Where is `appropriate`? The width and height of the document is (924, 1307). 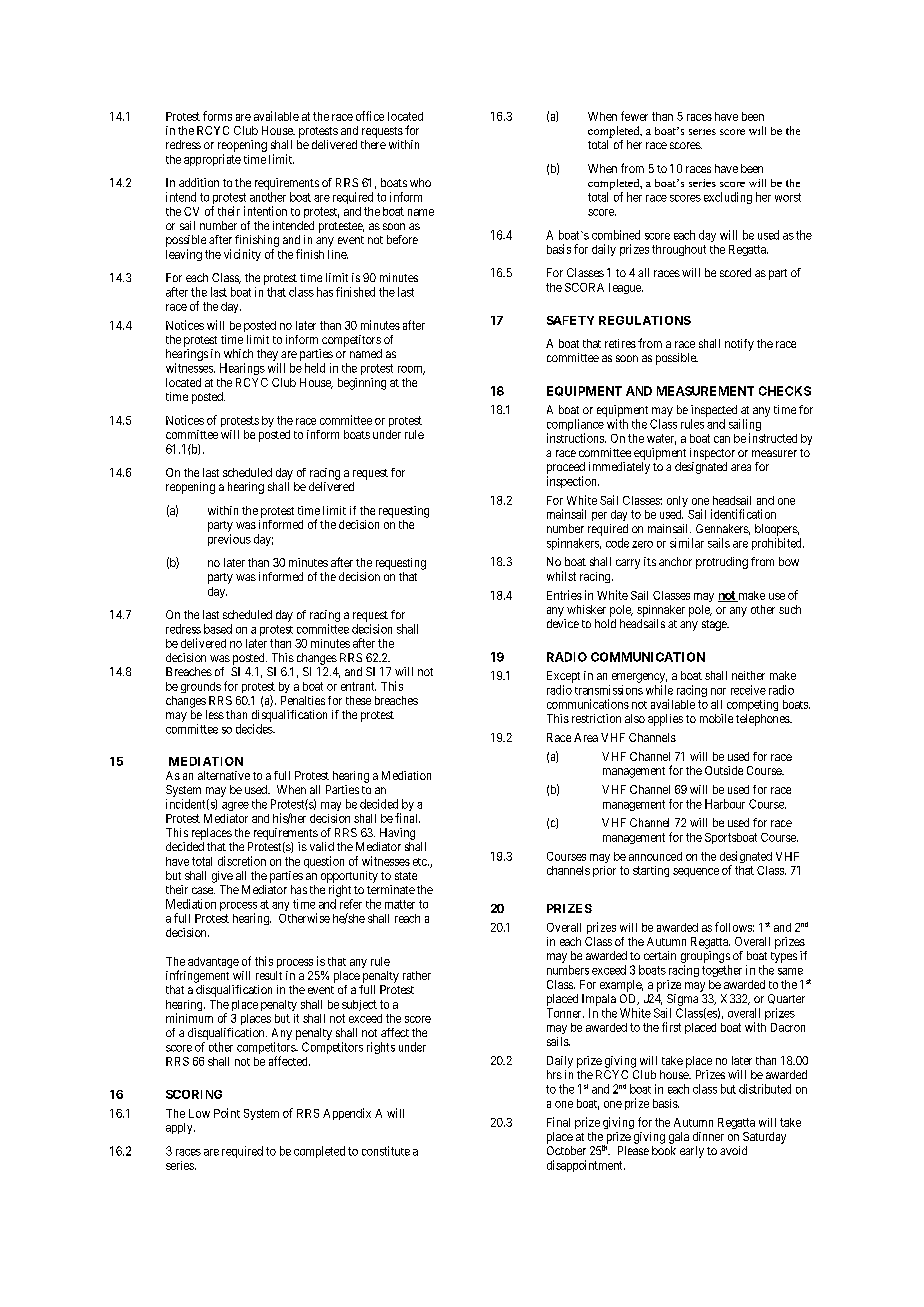 appropriate is located at coordinates (212, 160).
